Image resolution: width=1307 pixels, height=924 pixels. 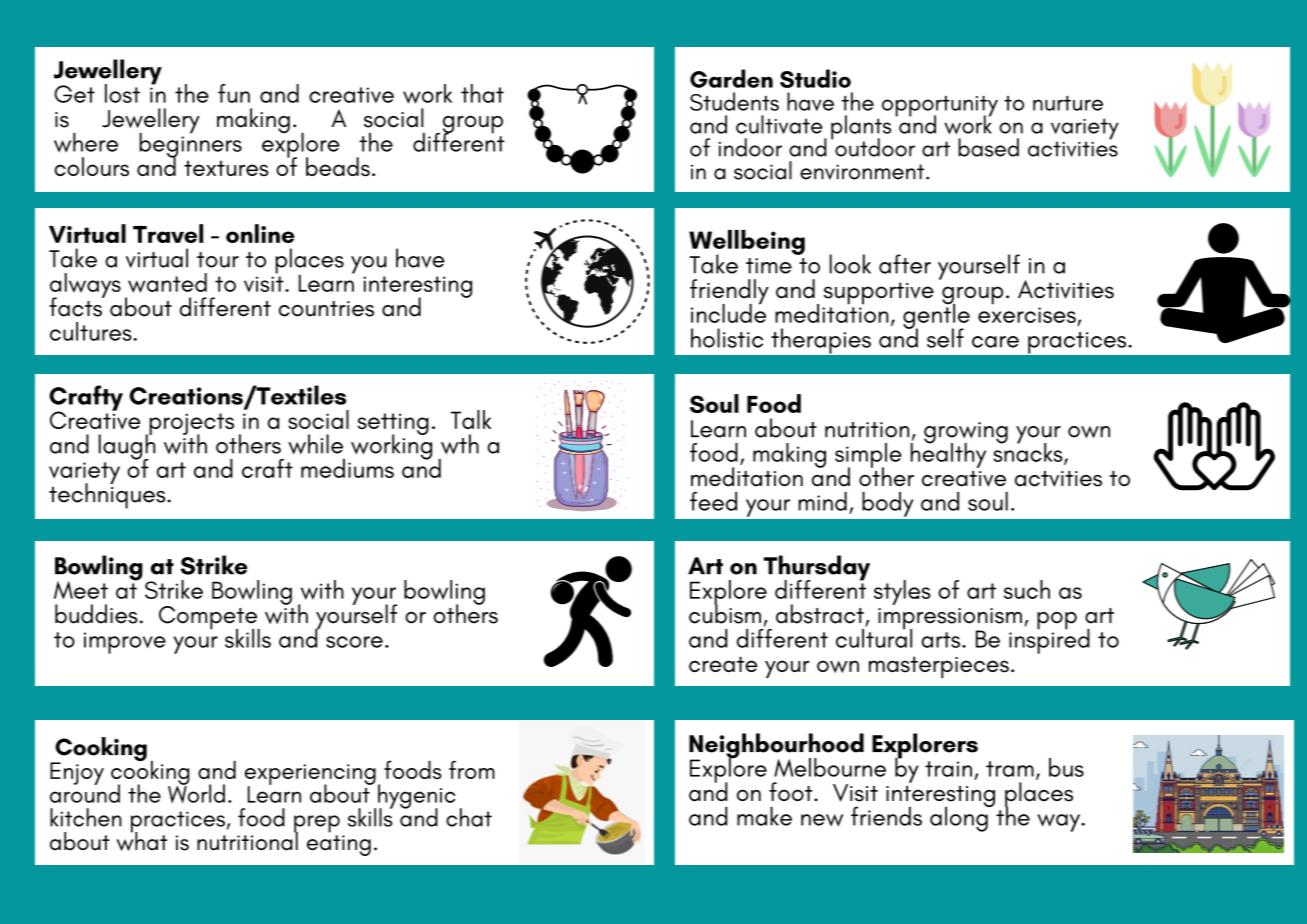 I want to click on what, so click(x=141, y=840).
